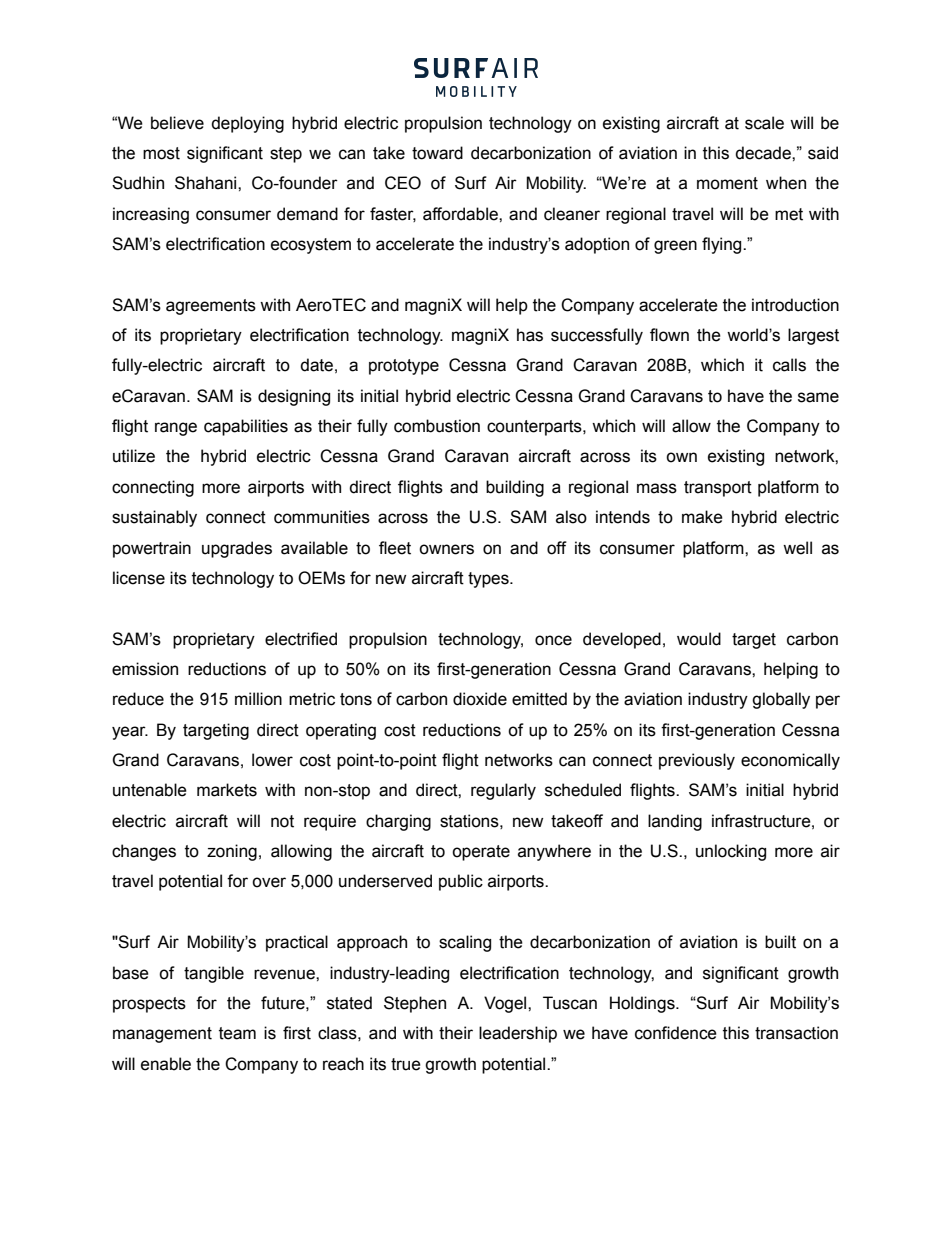  I want to click on would, so click(699, 639).
